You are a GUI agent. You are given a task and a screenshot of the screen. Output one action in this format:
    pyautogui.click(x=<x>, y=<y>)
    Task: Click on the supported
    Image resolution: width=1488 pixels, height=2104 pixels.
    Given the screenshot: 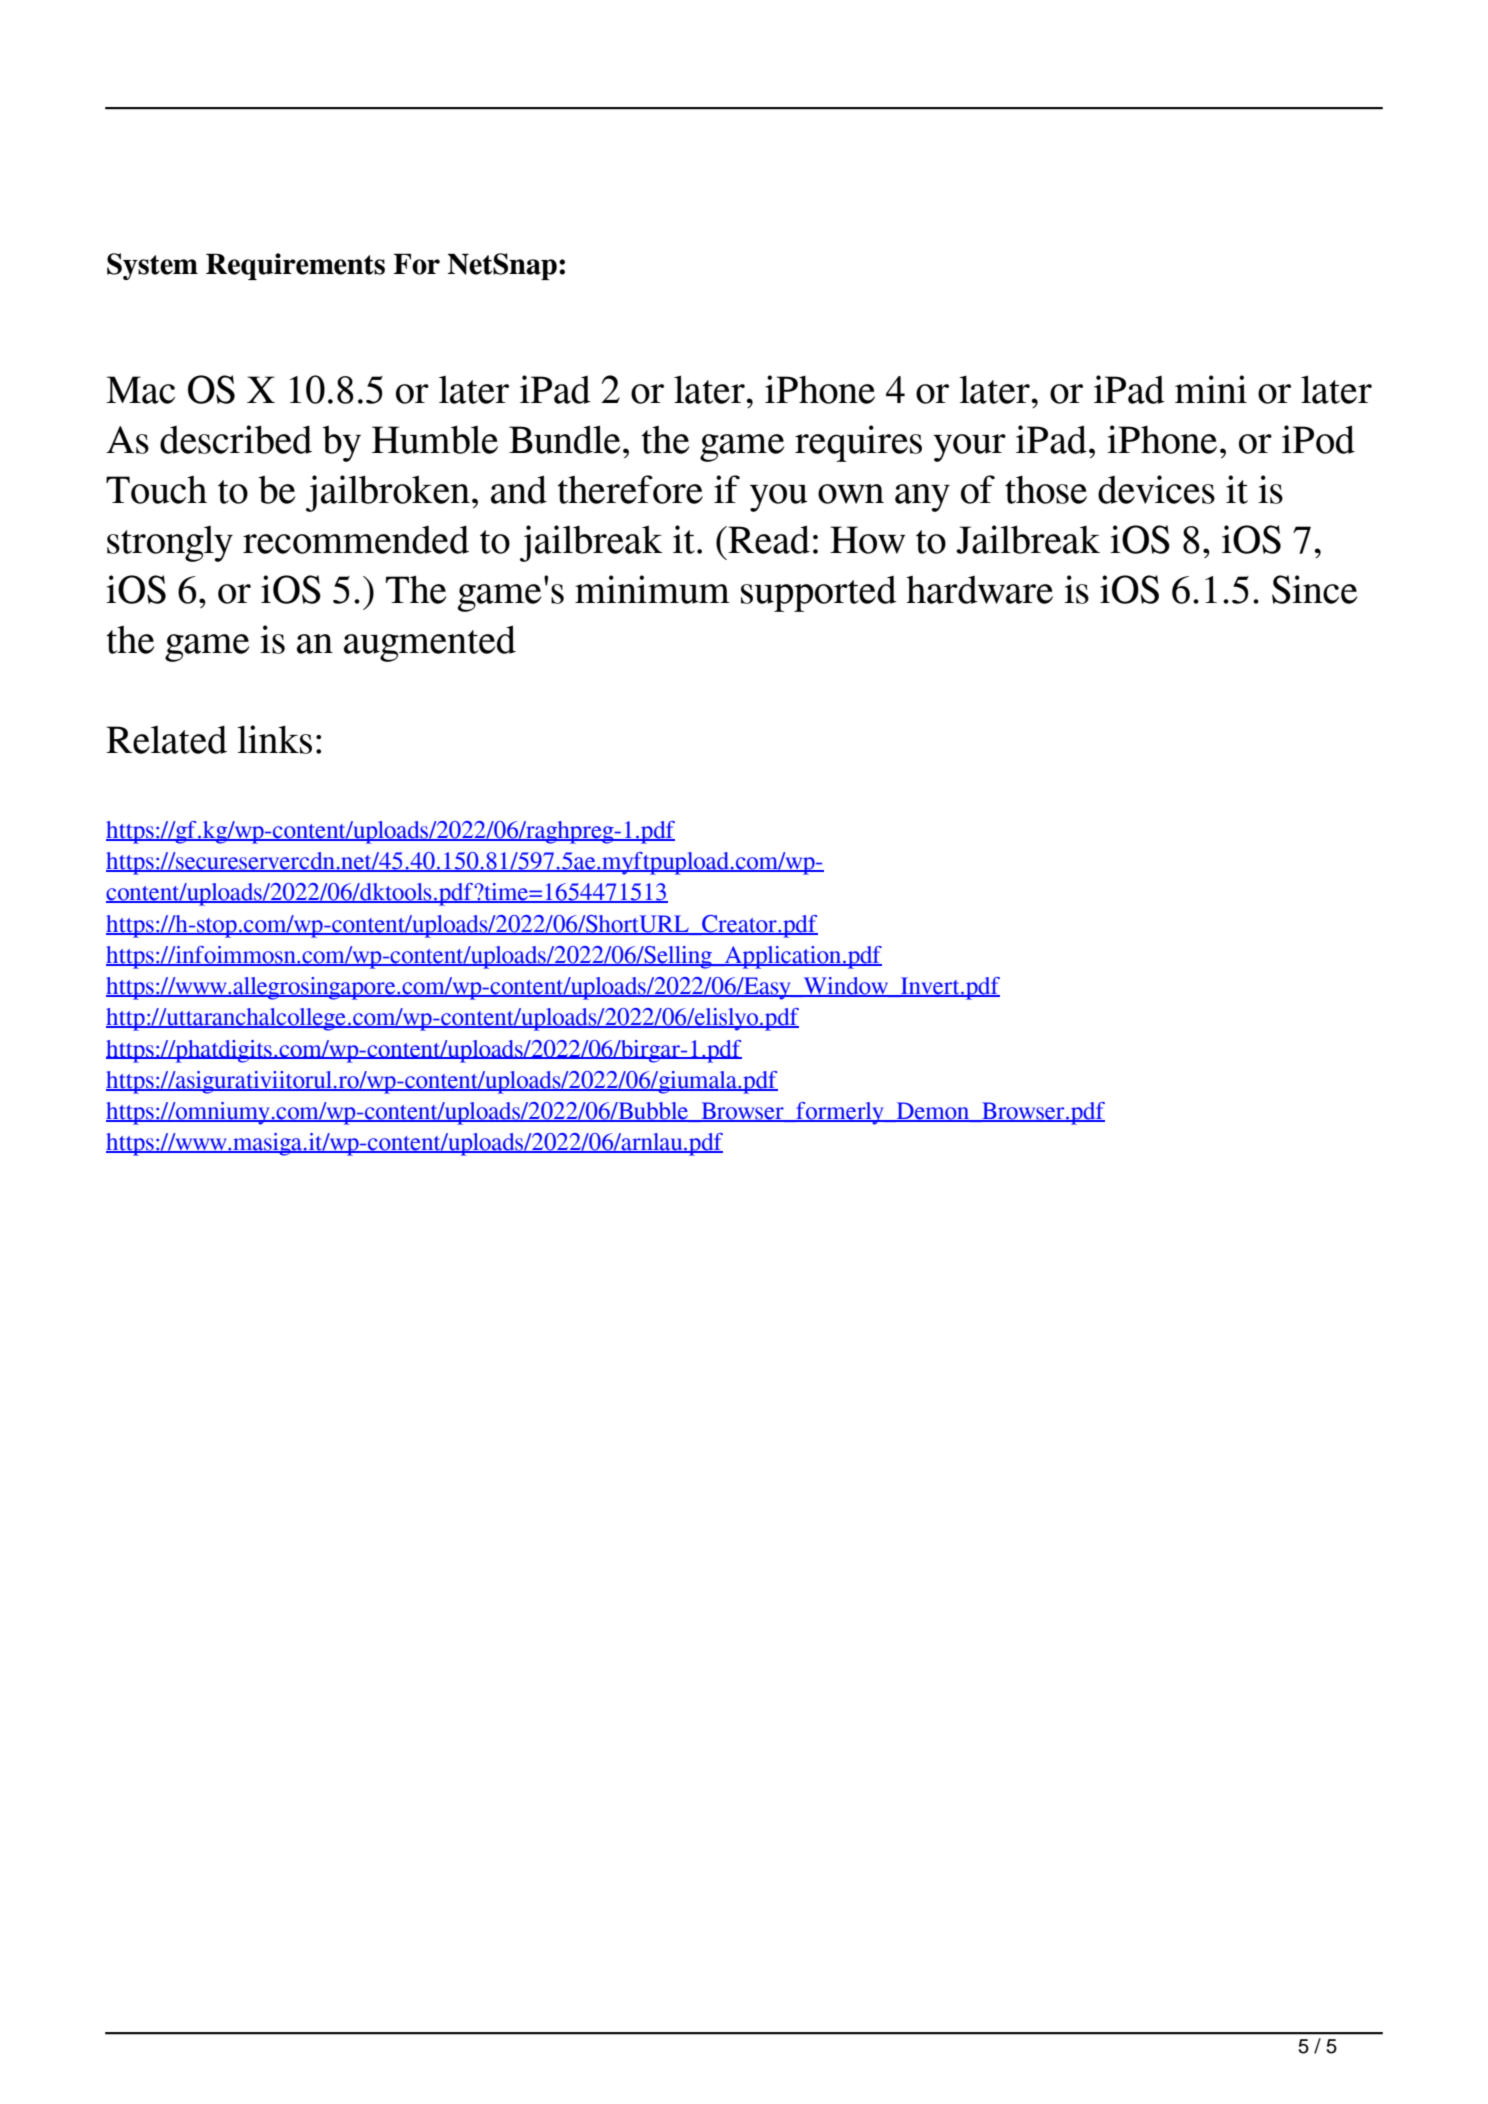 What is the action you would take?
    pyautogui.click(x=819, y=594)
